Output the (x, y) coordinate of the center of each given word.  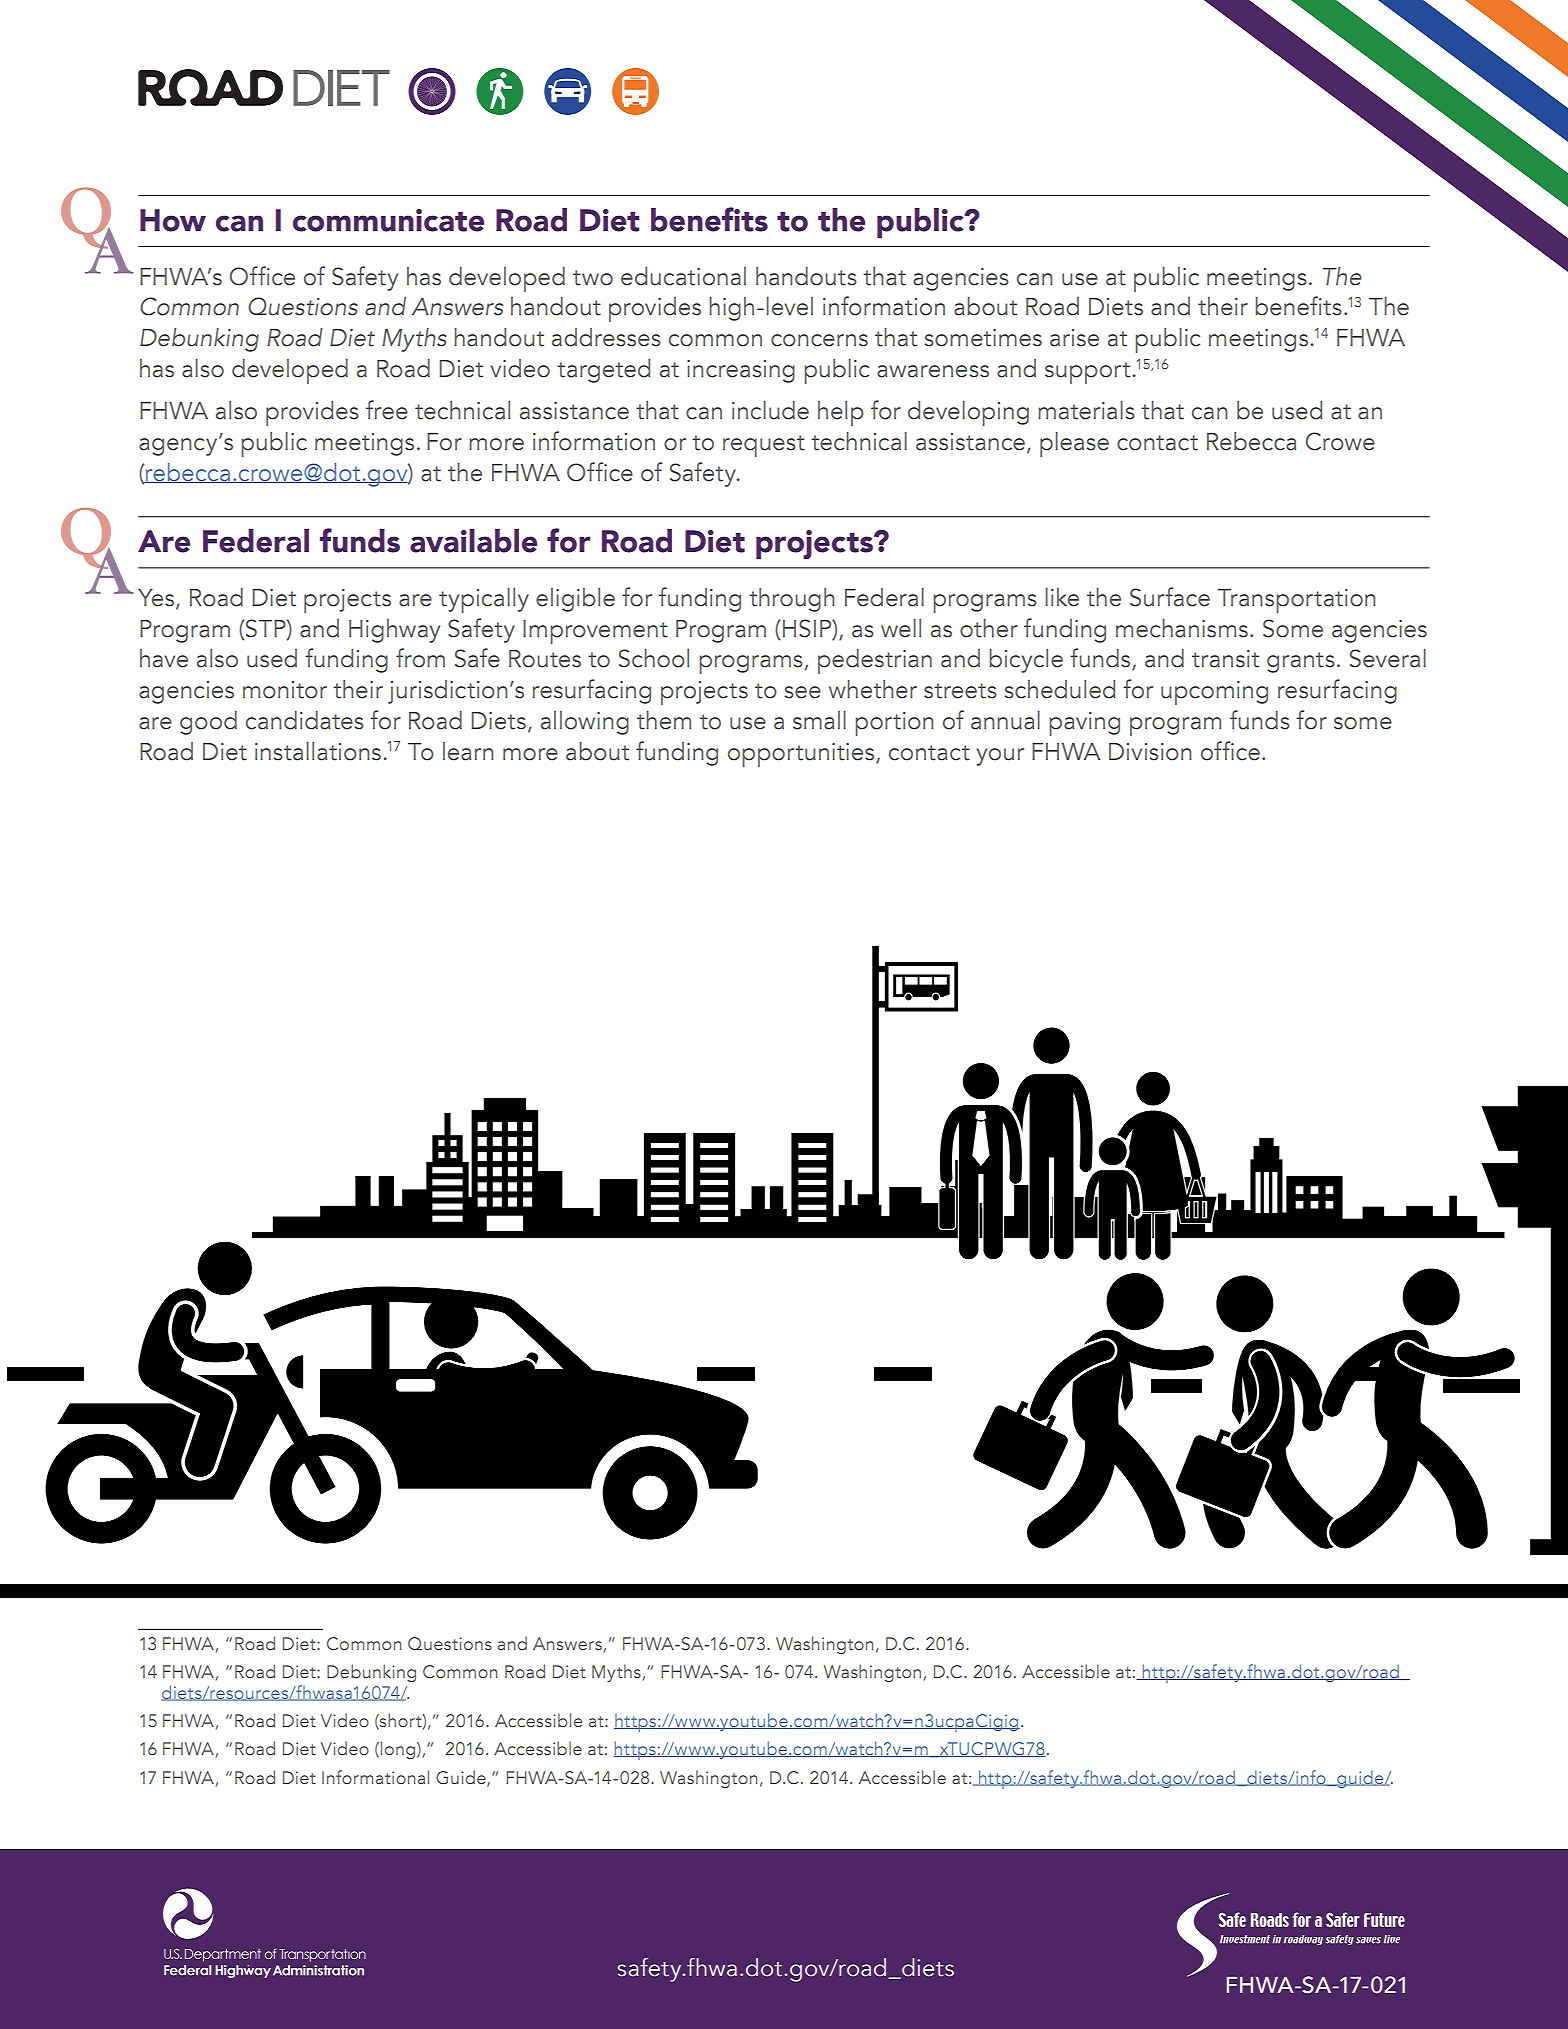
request (764, 446)
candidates (305, 720)
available (473, 541)
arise (1074, 338)
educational (683, 276)
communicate (388, 220)
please (1074, 444)
